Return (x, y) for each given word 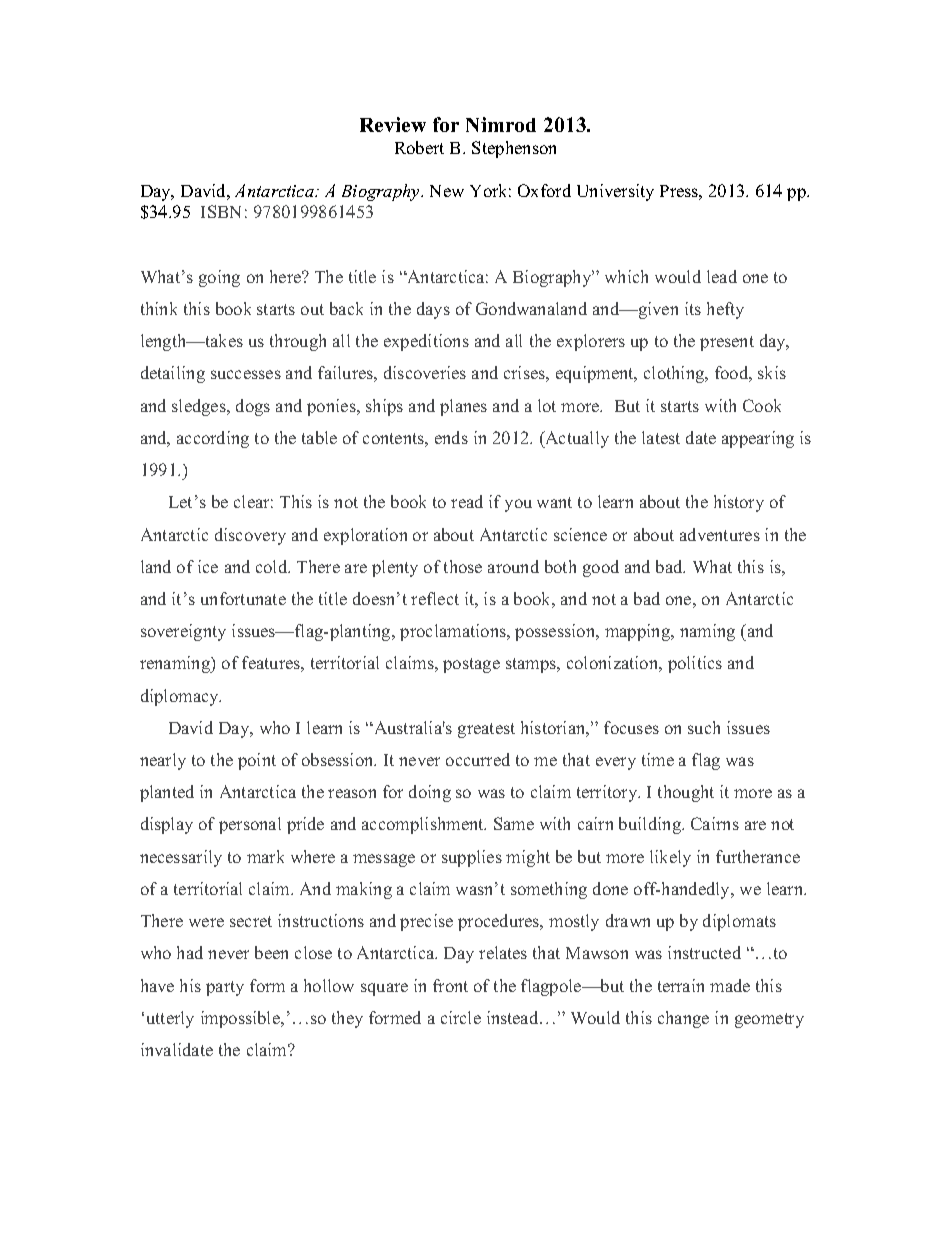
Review (393, 124)
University (615, 192)
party (225, 988)
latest (661, 437)
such (704, 727)
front (450, 985)
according (213, 439)
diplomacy (181, 697)
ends (451, 437)
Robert (419, 147)
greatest (486, 730)
